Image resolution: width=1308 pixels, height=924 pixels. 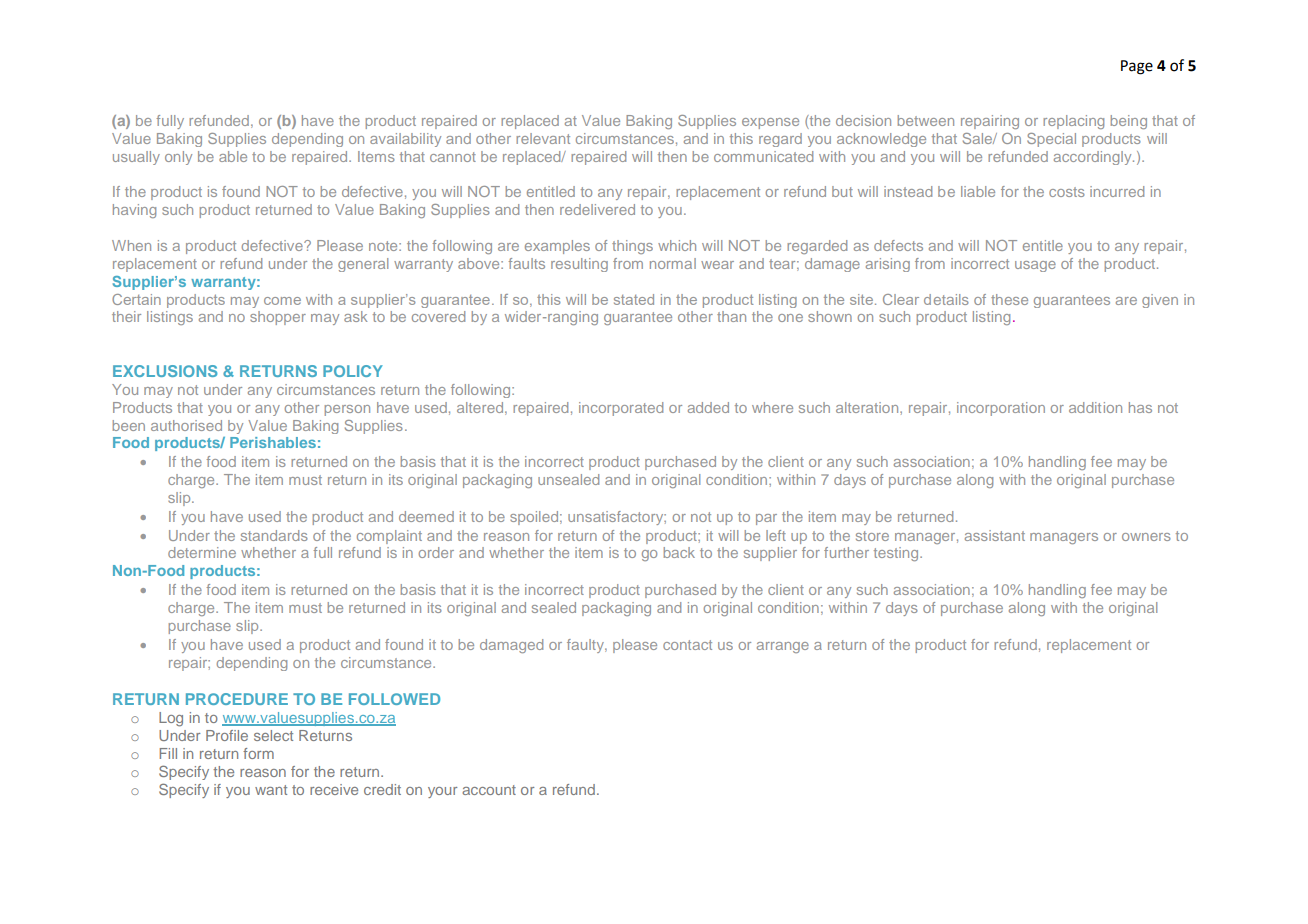 I want to click on back, so click(x=679, y=552).
